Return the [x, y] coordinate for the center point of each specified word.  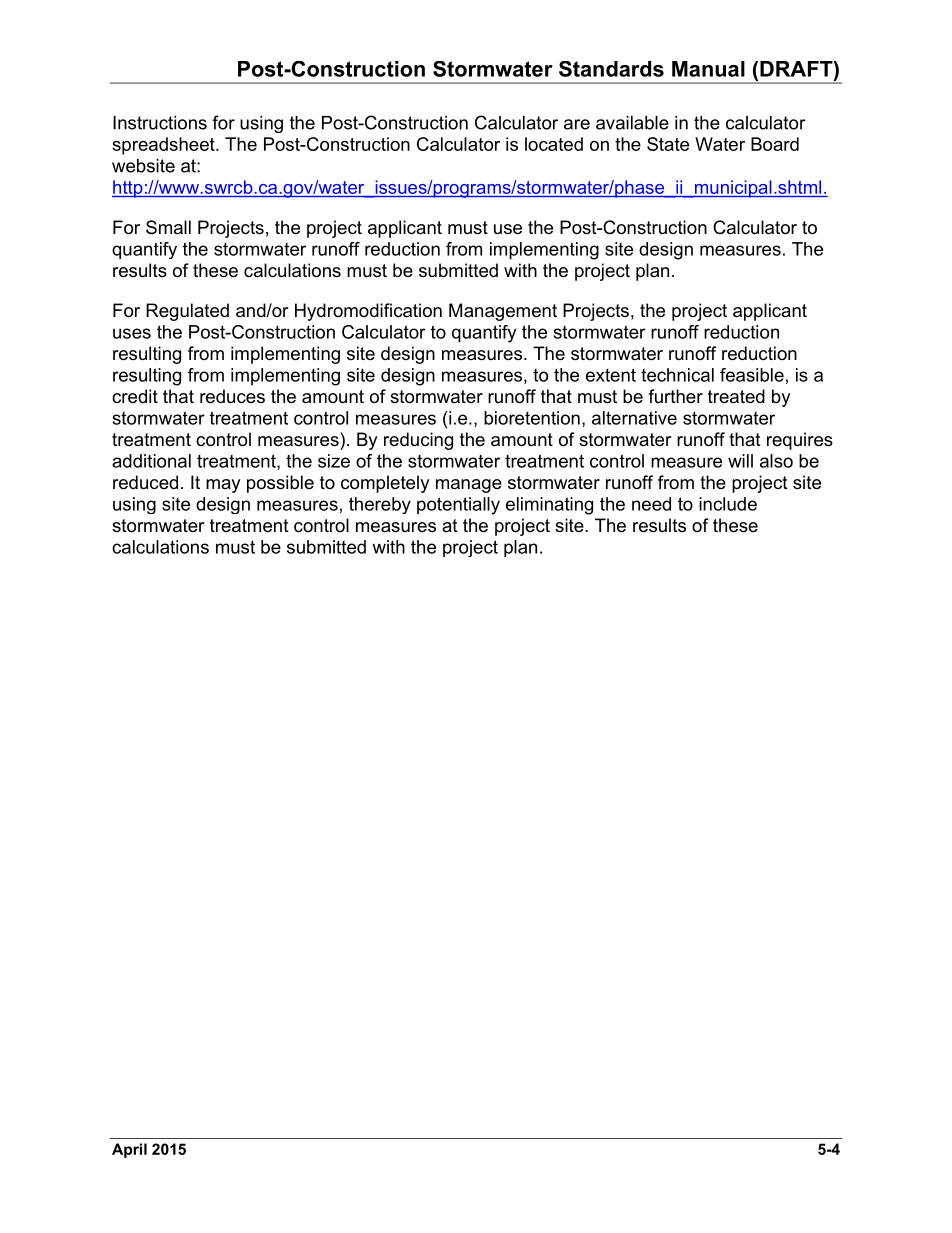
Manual [708, 69]
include [728, 504]
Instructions [160, 123]
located [554, 144]
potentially [458, 506]
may [223, 486]
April [129, 1150]
